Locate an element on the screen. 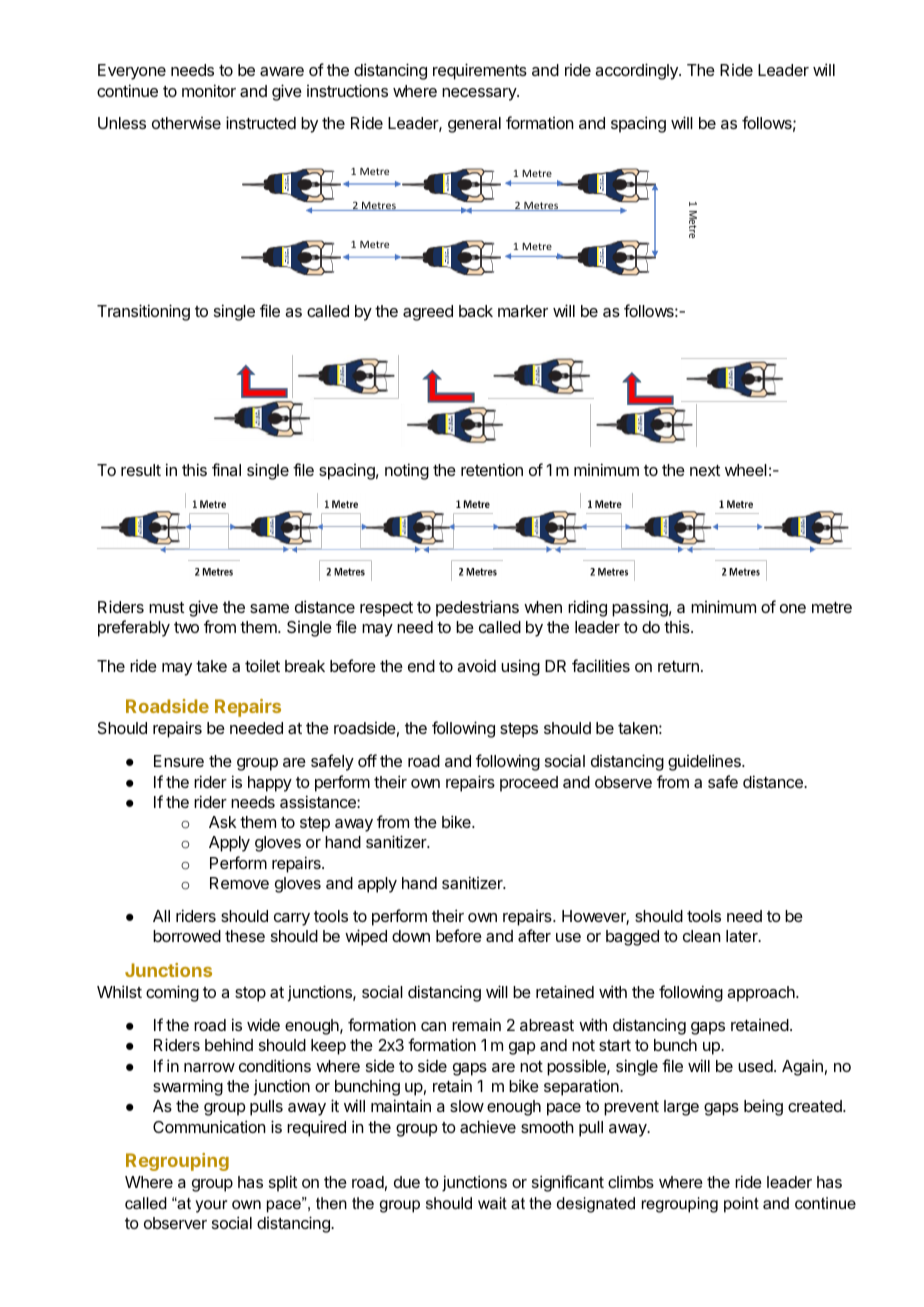 The height and width of the screenshot is (1307, 924). avoid is located at coordinates (476, 665).
